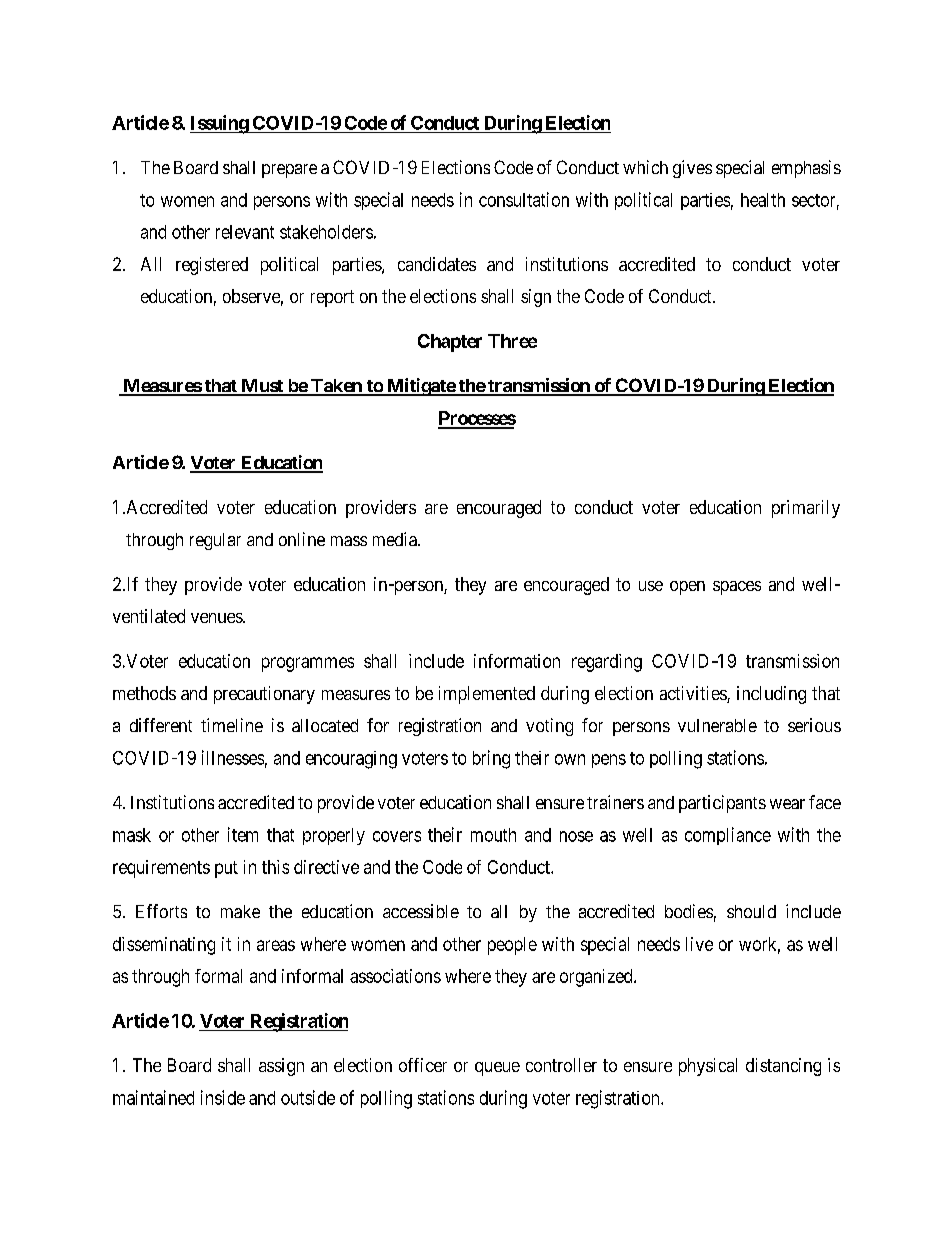  What do you see at coordinates (308, 664) in the screenshot?
I see `programmes` at bounding box center [308, 664].
